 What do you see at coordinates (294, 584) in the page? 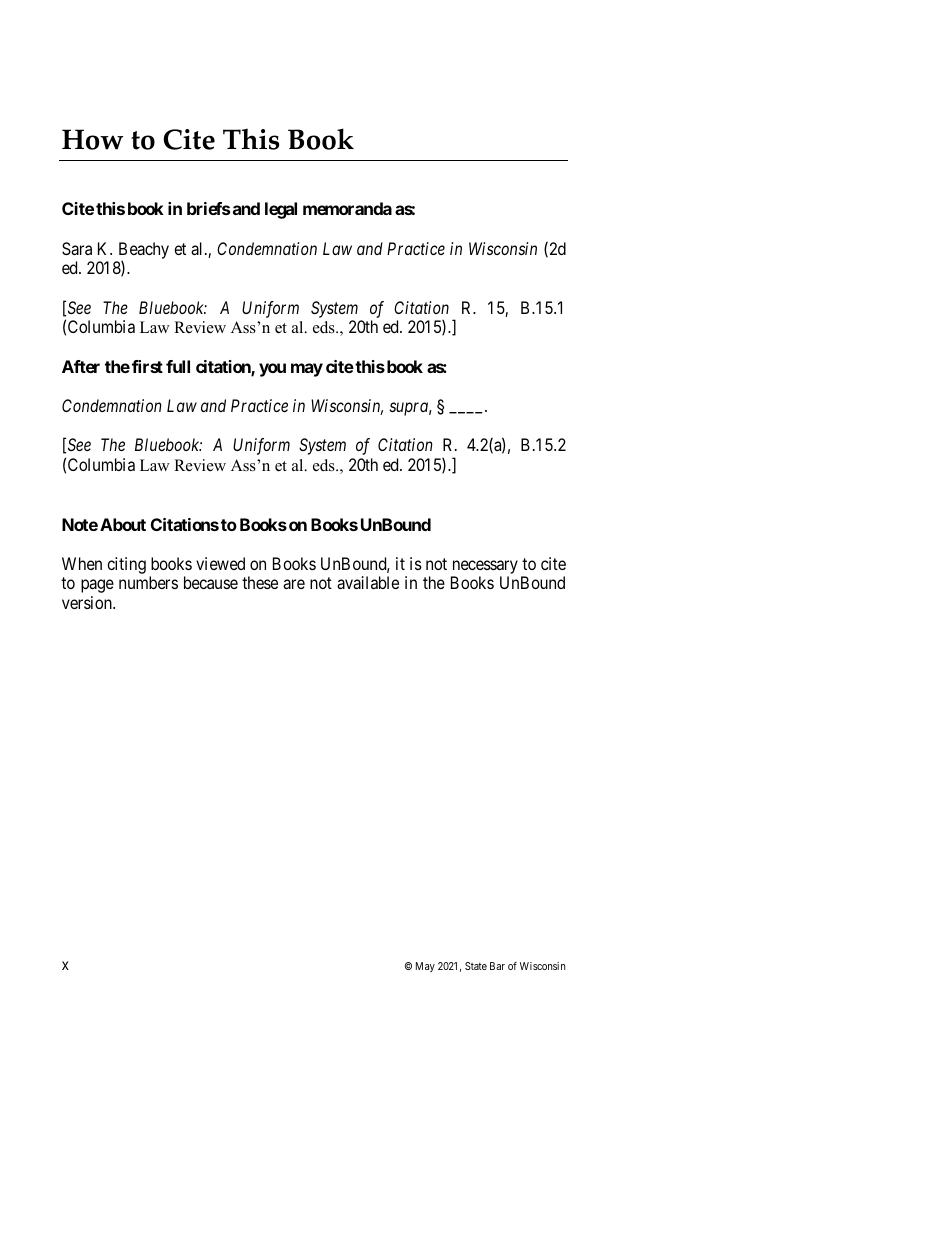
I see `are` at bounding box center [294, 584].
